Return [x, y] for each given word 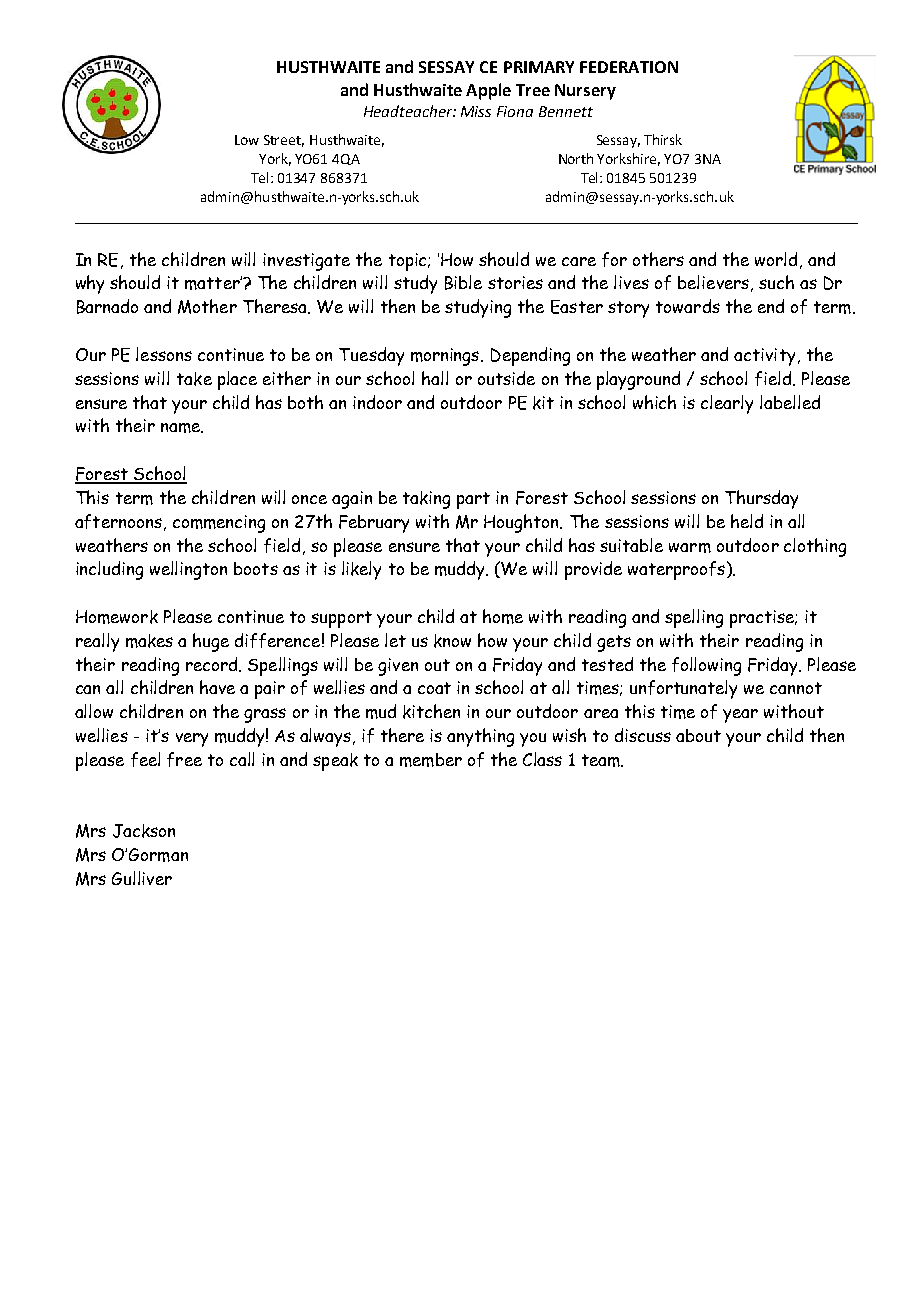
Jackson [144, 831]
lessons [164, 354]
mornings [446, 357]
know [452, 641]
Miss [476, 111]
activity [764, 357]
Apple [488, 91]
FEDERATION [629, 67]
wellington [188, 570]
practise [763, 619]
